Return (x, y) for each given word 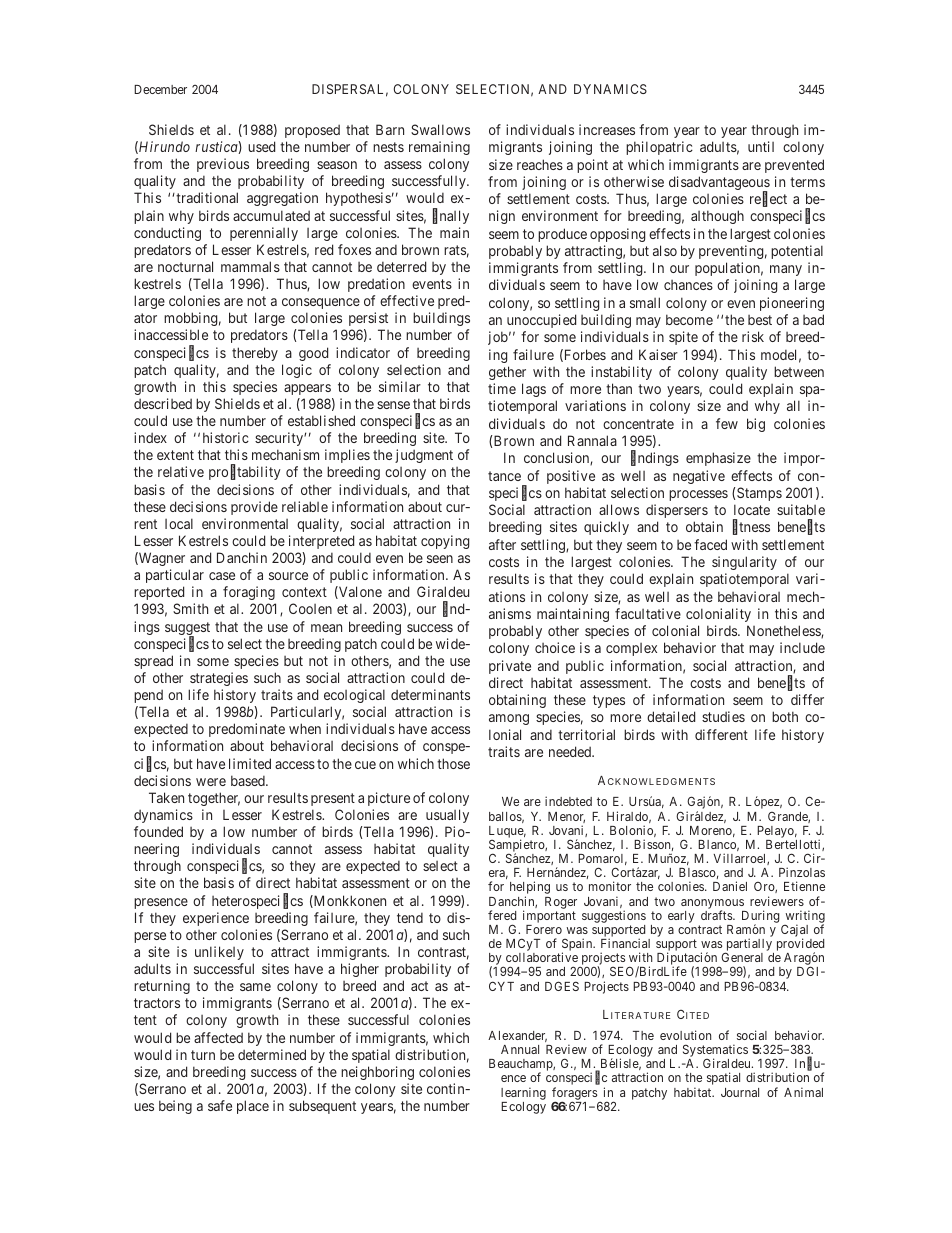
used (261, 146)
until (761, 146)
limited (250, 763)
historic (226, 437)
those (453, 763)
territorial (586, 734)
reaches (540, 164)
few (727, 423)
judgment (424, 456)
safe (220, 1105)
